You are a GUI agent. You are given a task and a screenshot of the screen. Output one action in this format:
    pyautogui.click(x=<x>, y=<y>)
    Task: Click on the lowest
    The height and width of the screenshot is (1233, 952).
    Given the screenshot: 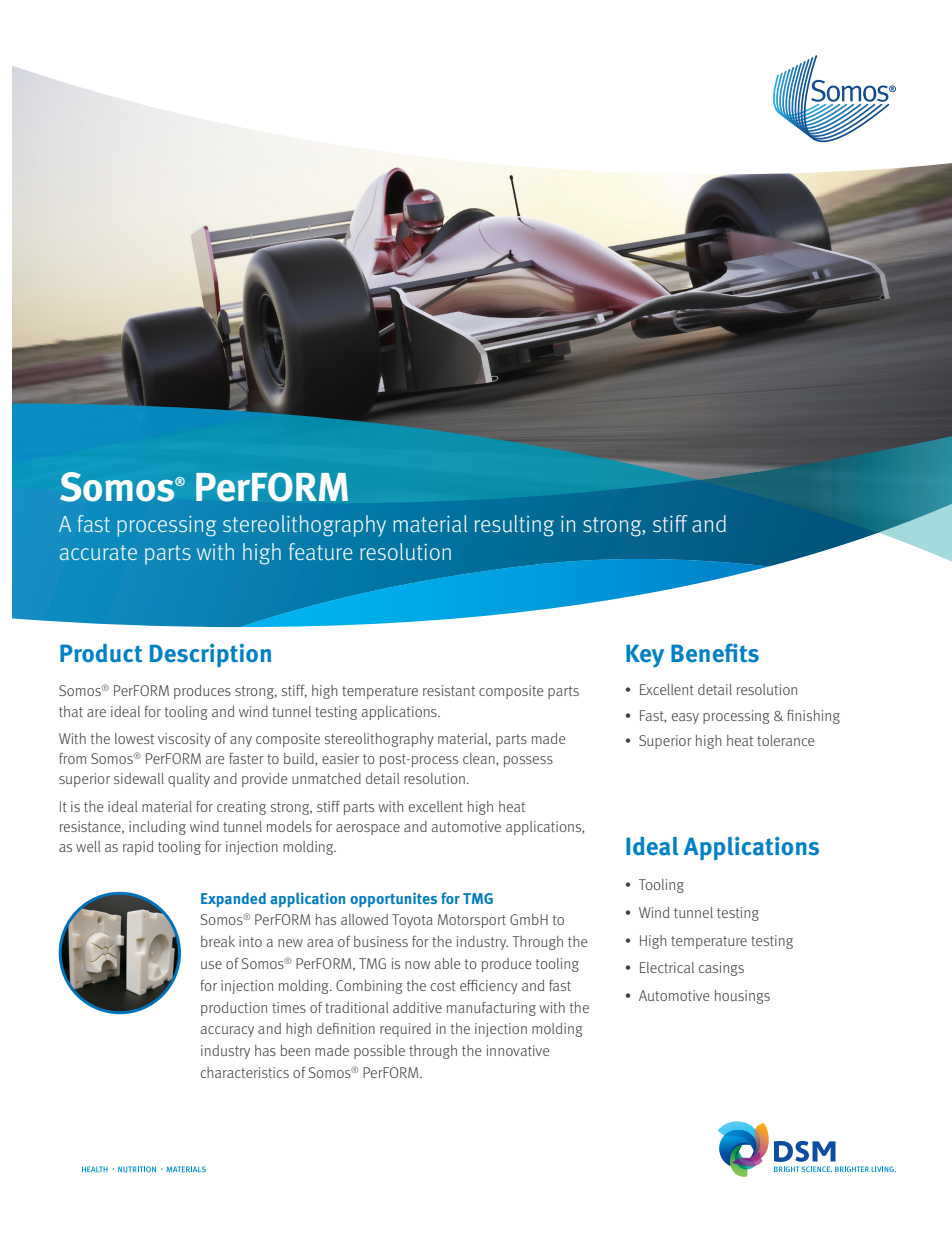 What is the action you would take?
    pyautogui.click(x=134, y=738)
